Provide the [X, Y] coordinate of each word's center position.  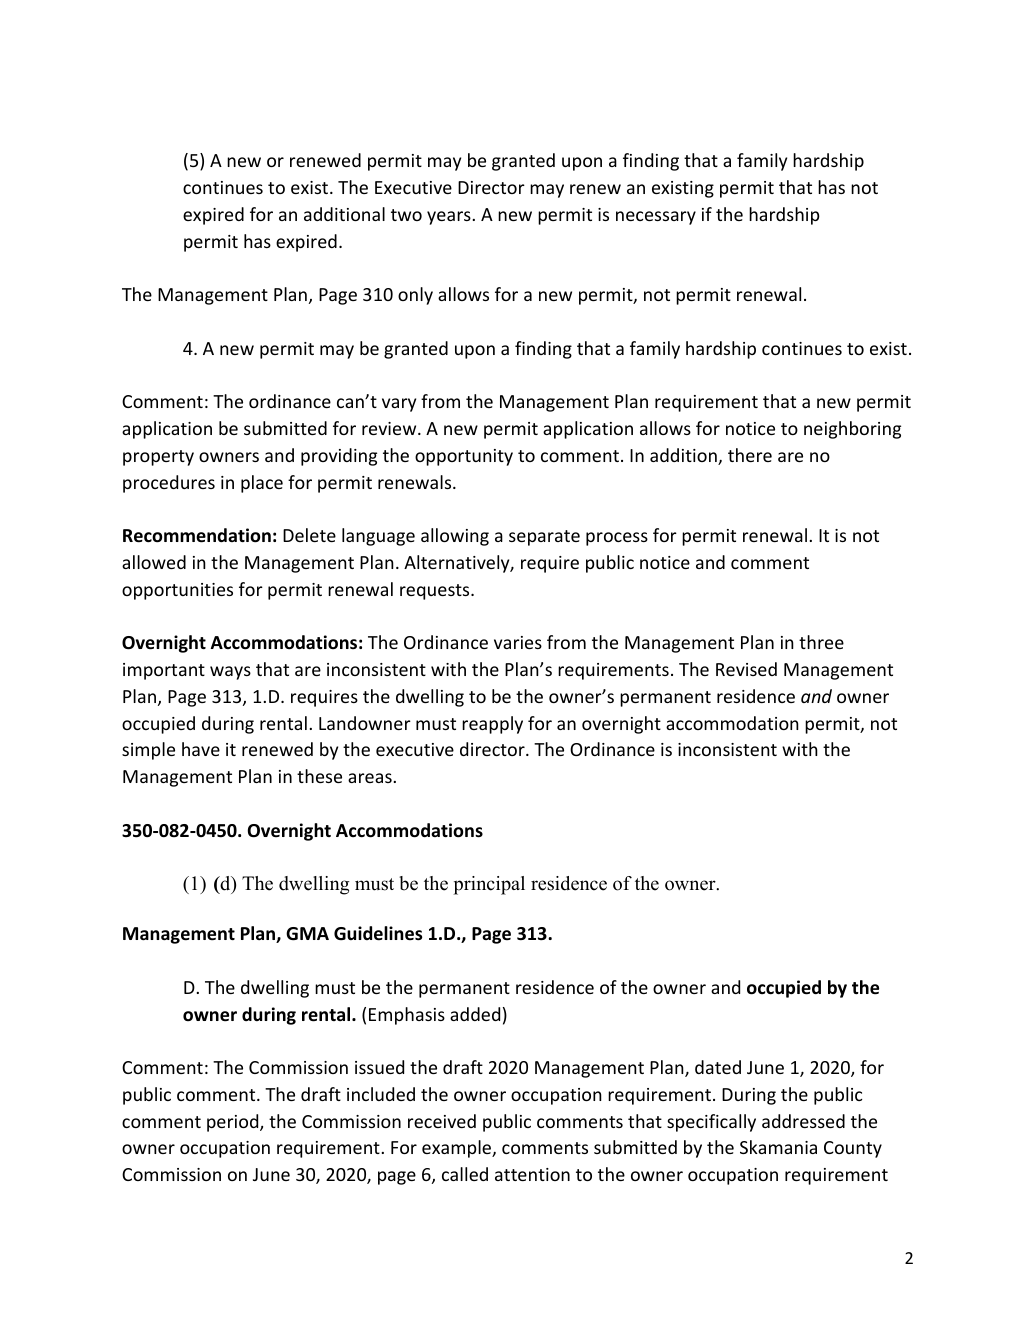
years [450, 218]
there [750, 455]
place [262, 484]
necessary [656, 218]
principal [489, 885]
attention [532, 1174]
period [234, 1123]
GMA [307, 934]
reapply [492, 725]
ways [230, 673]
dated [718, 1067]
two [406, 215]
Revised [746, 669]
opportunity [464, 457]
